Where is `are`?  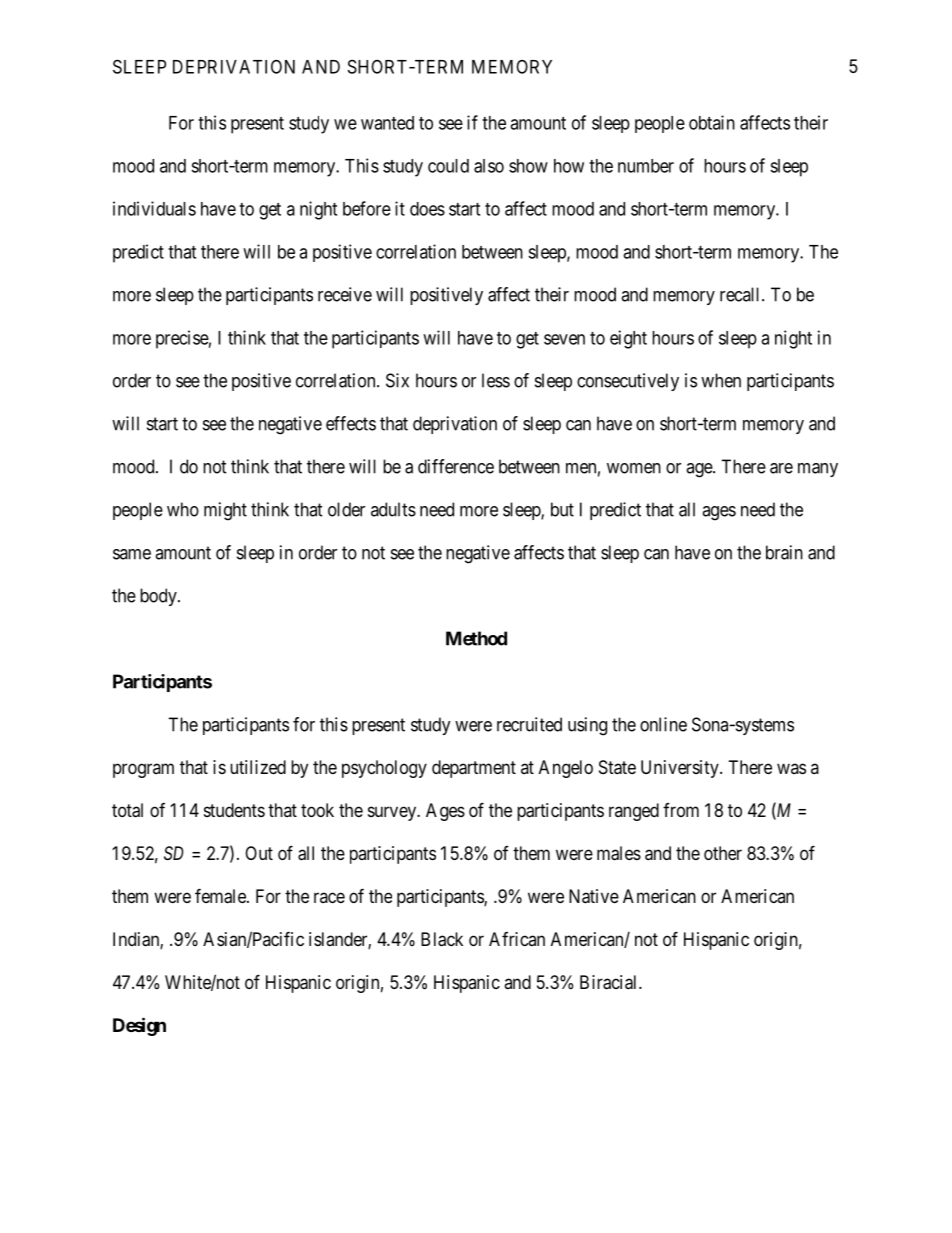 are is located at coordinates (781, 468).
